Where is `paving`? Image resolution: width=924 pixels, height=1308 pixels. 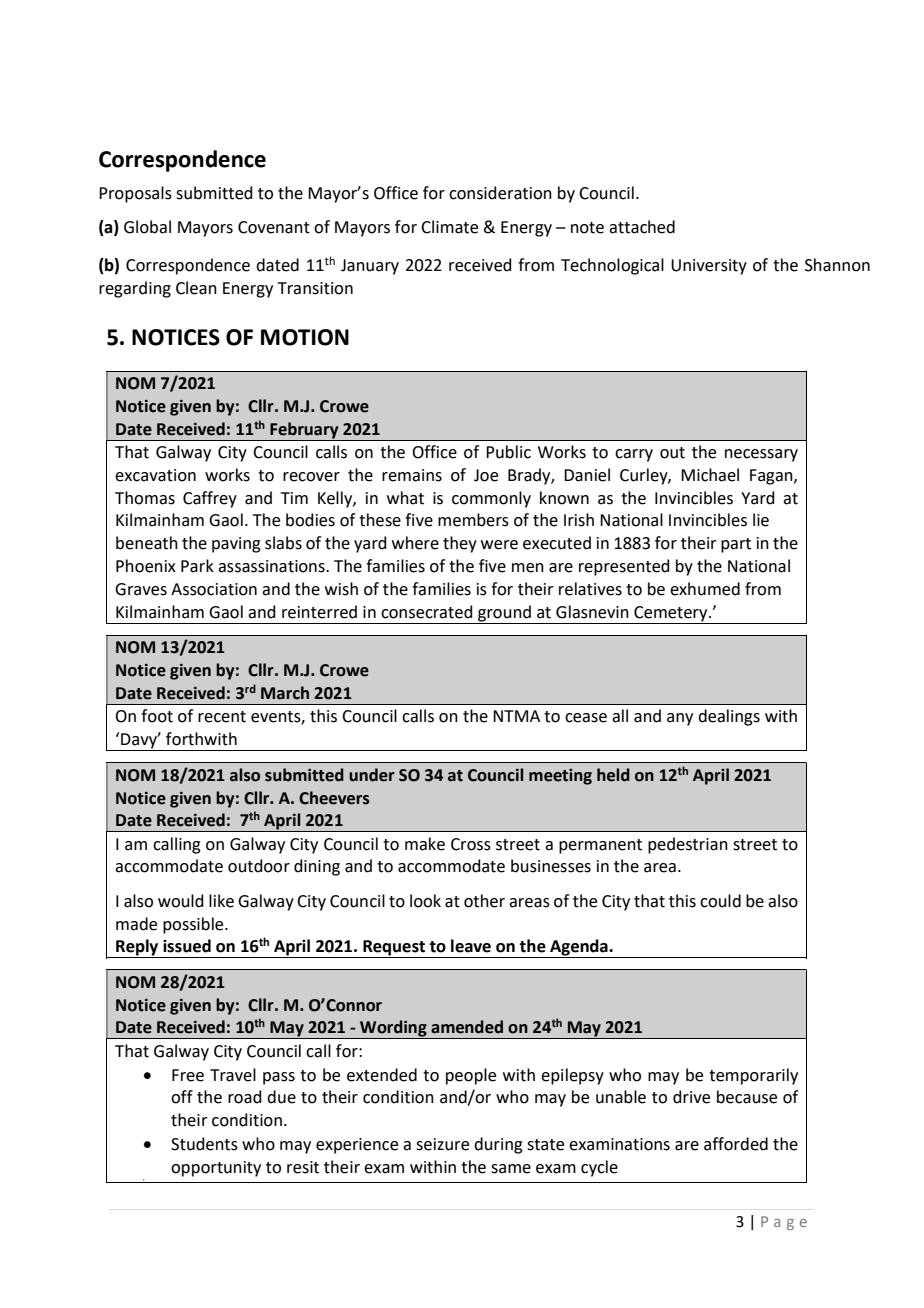 paving is located at coordinates (236, 545).
